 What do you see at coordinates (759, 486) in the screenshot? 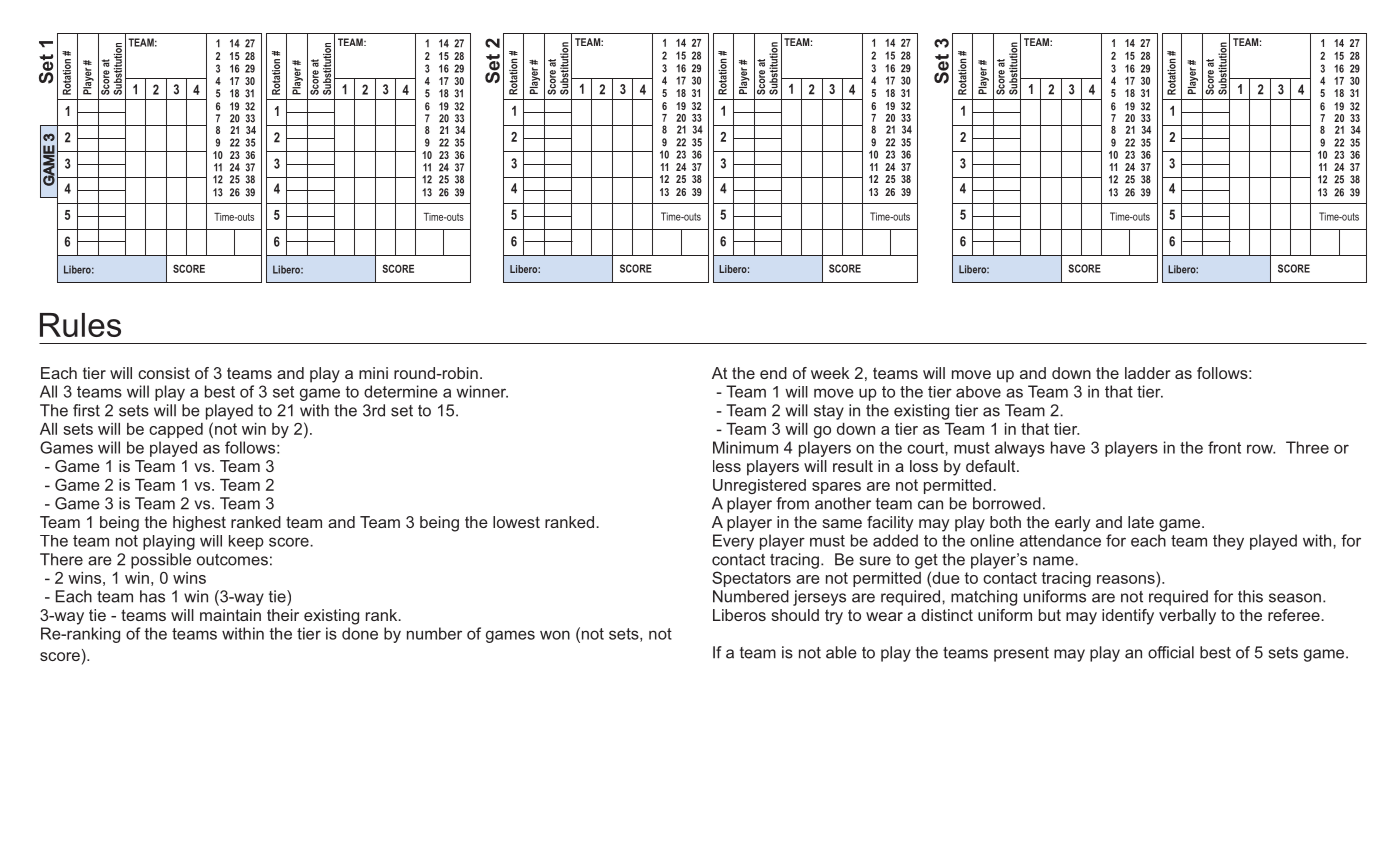
I see `Unregistered` at bounding box center [759, 486].
